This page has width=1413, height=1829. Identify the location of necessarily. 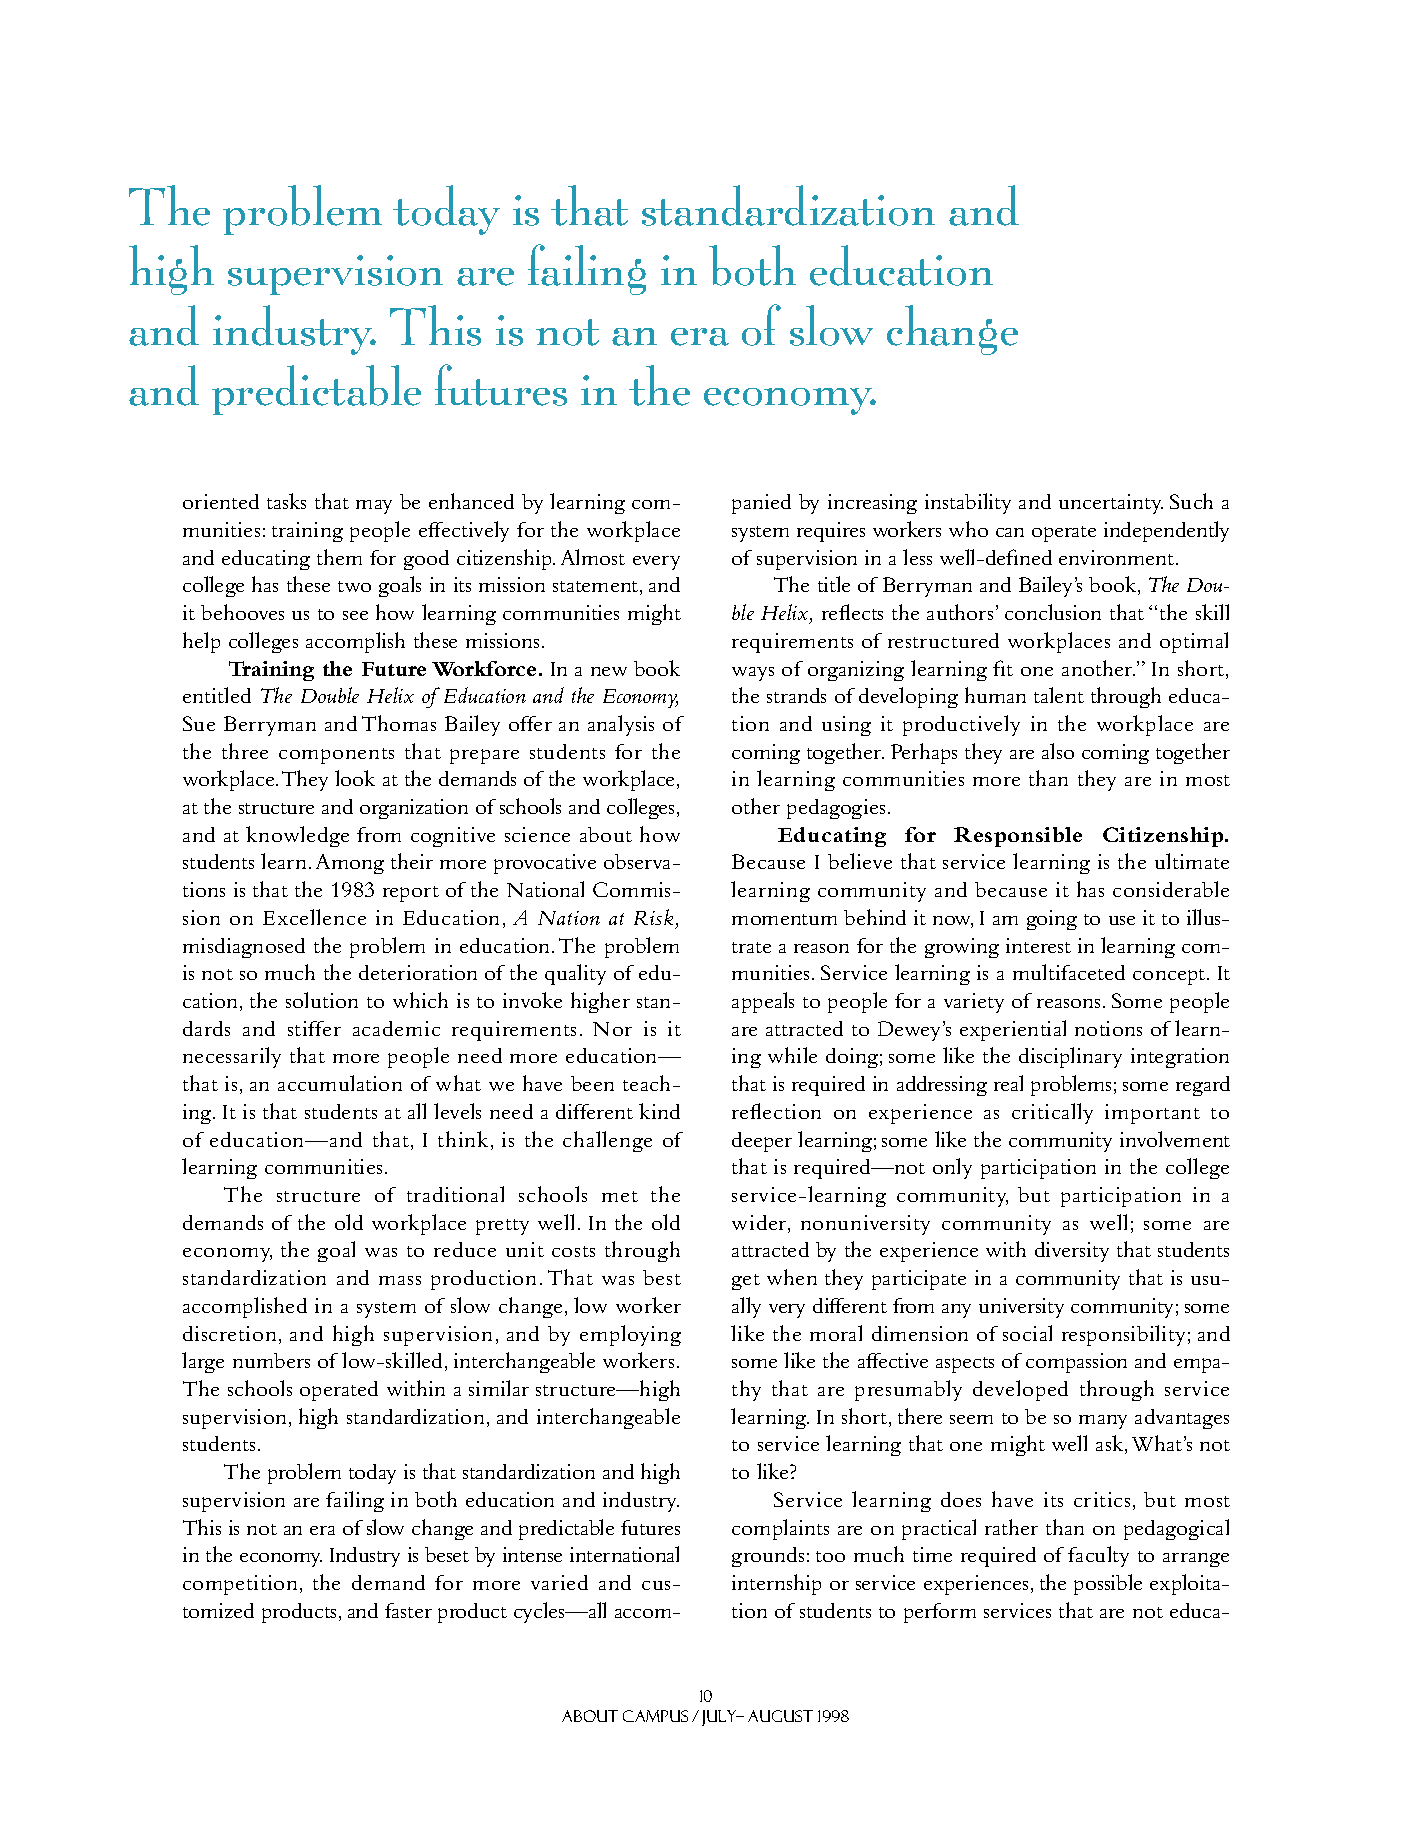
(232, 1057).
